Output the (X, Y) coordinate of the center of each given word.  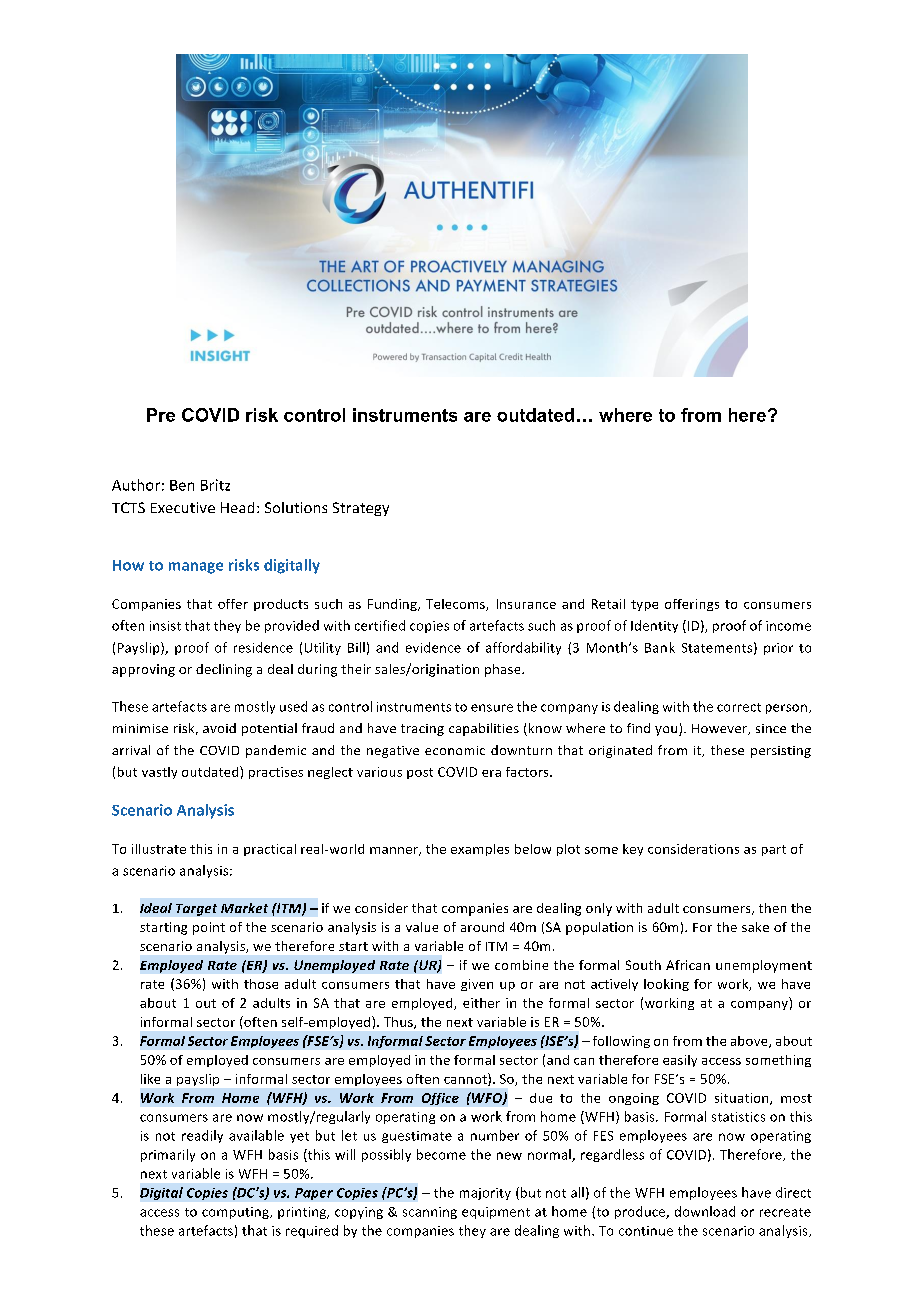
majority (485, 1194)
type (644, 605)
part (774, 850)
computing (236, 1213)
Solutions (296, 507)
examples (480, 850)
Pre (161, 415)
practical (270, 850)
